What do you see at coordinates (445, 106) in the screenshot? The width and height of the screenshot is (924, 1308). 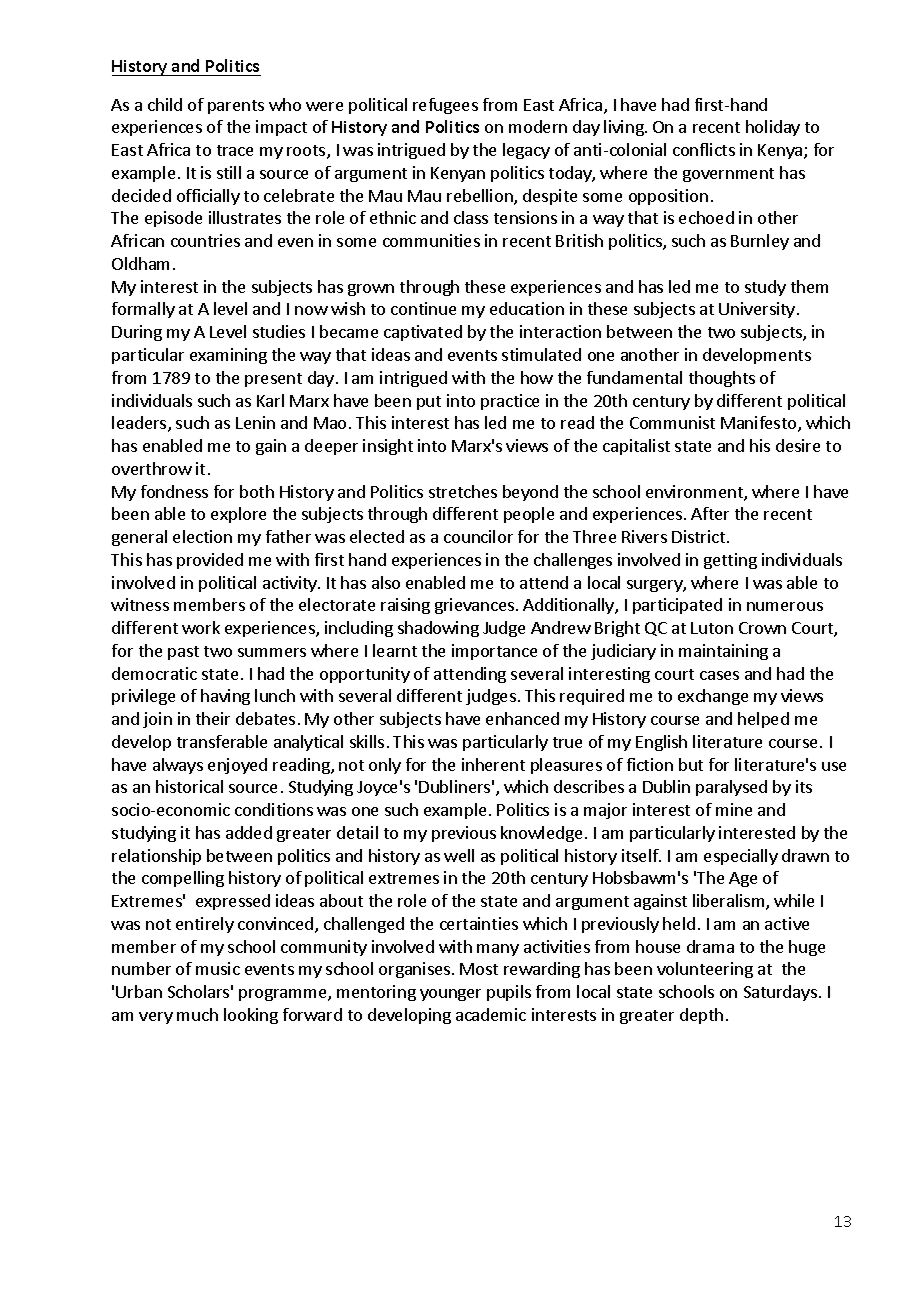 I see `refugees` at bounding box center [445, 106].
